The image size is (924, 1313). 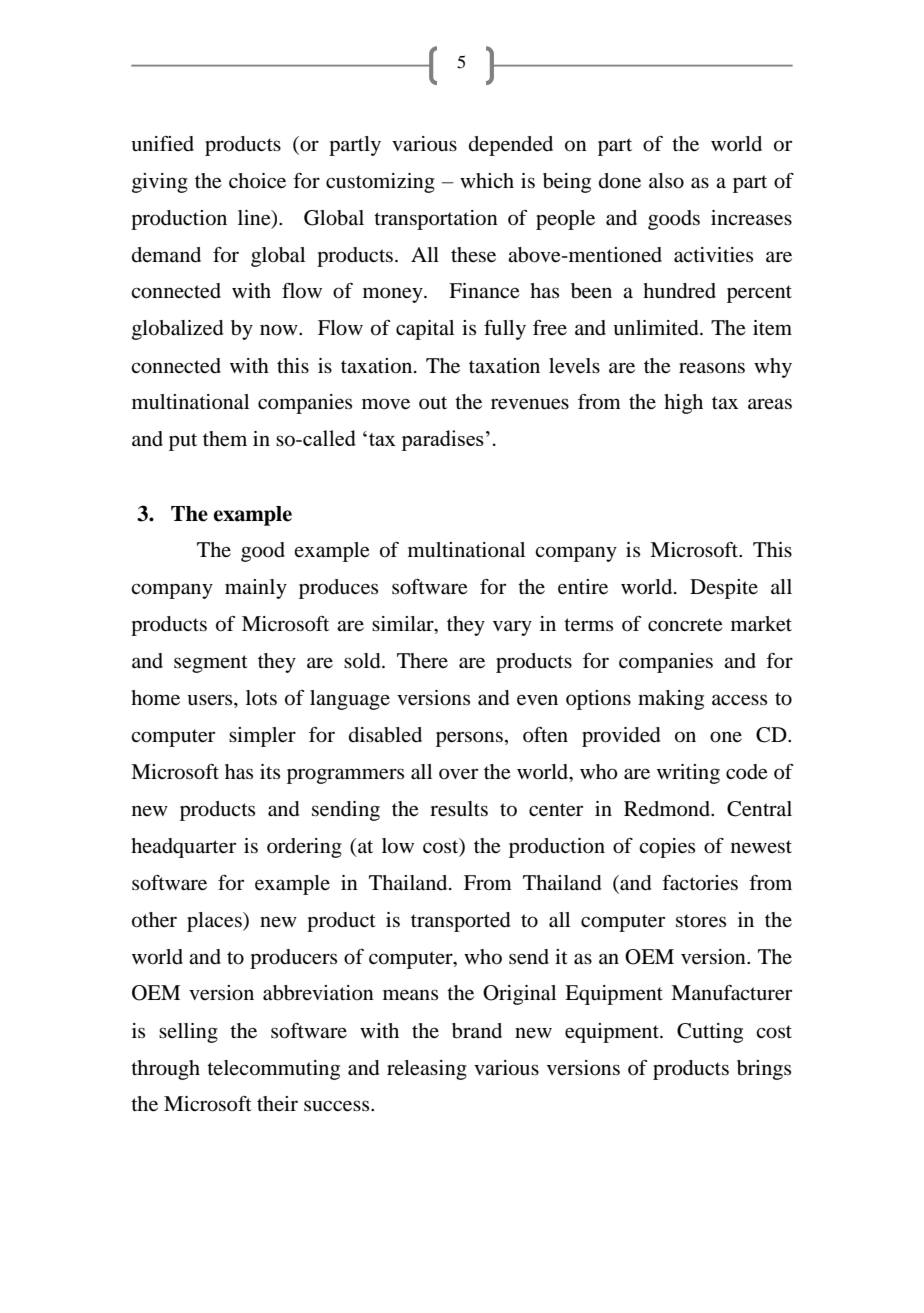 I want to click on also, so click(x=666, y=181).
